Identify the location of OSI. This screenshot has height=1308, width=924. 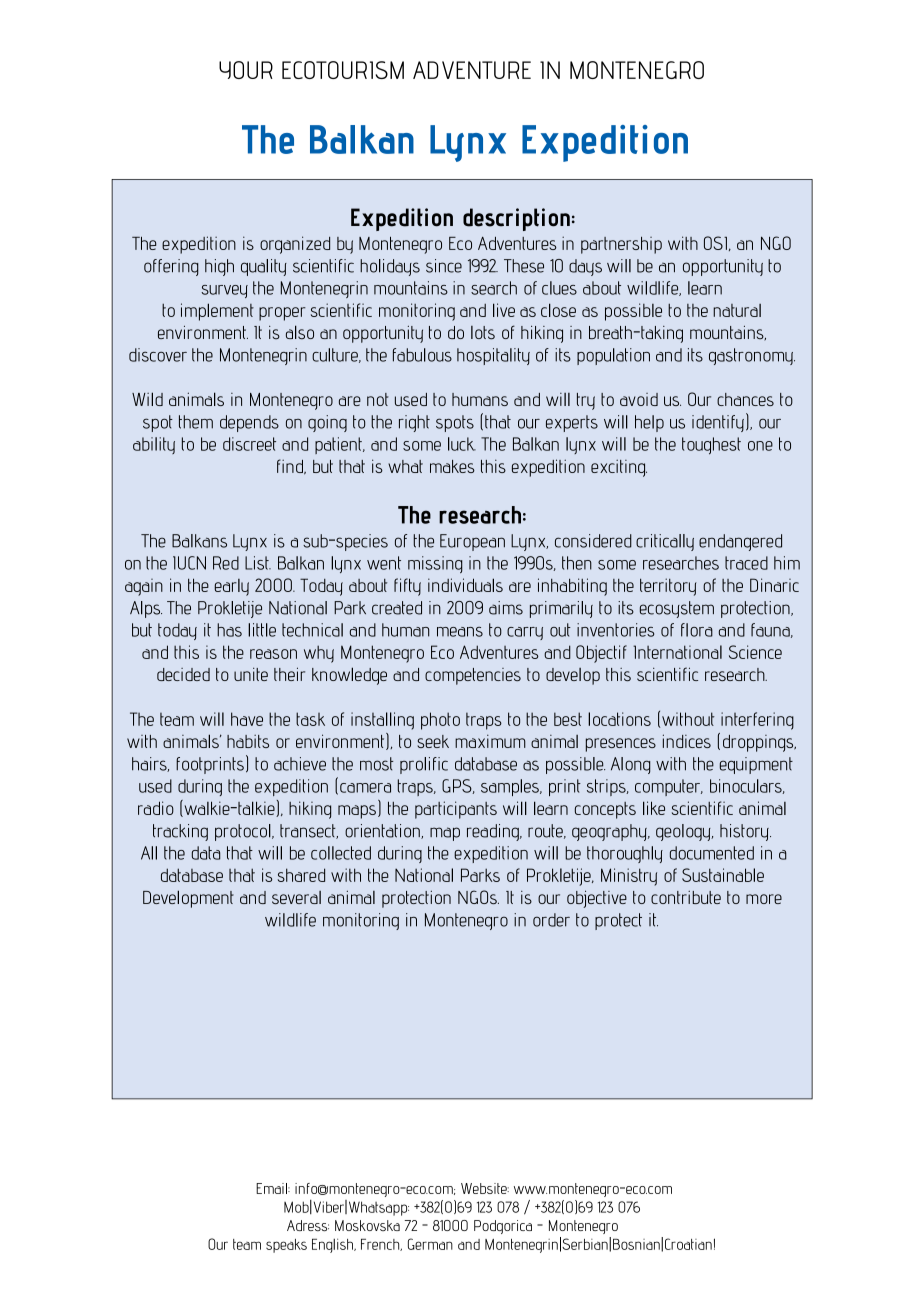
(715, 243).
